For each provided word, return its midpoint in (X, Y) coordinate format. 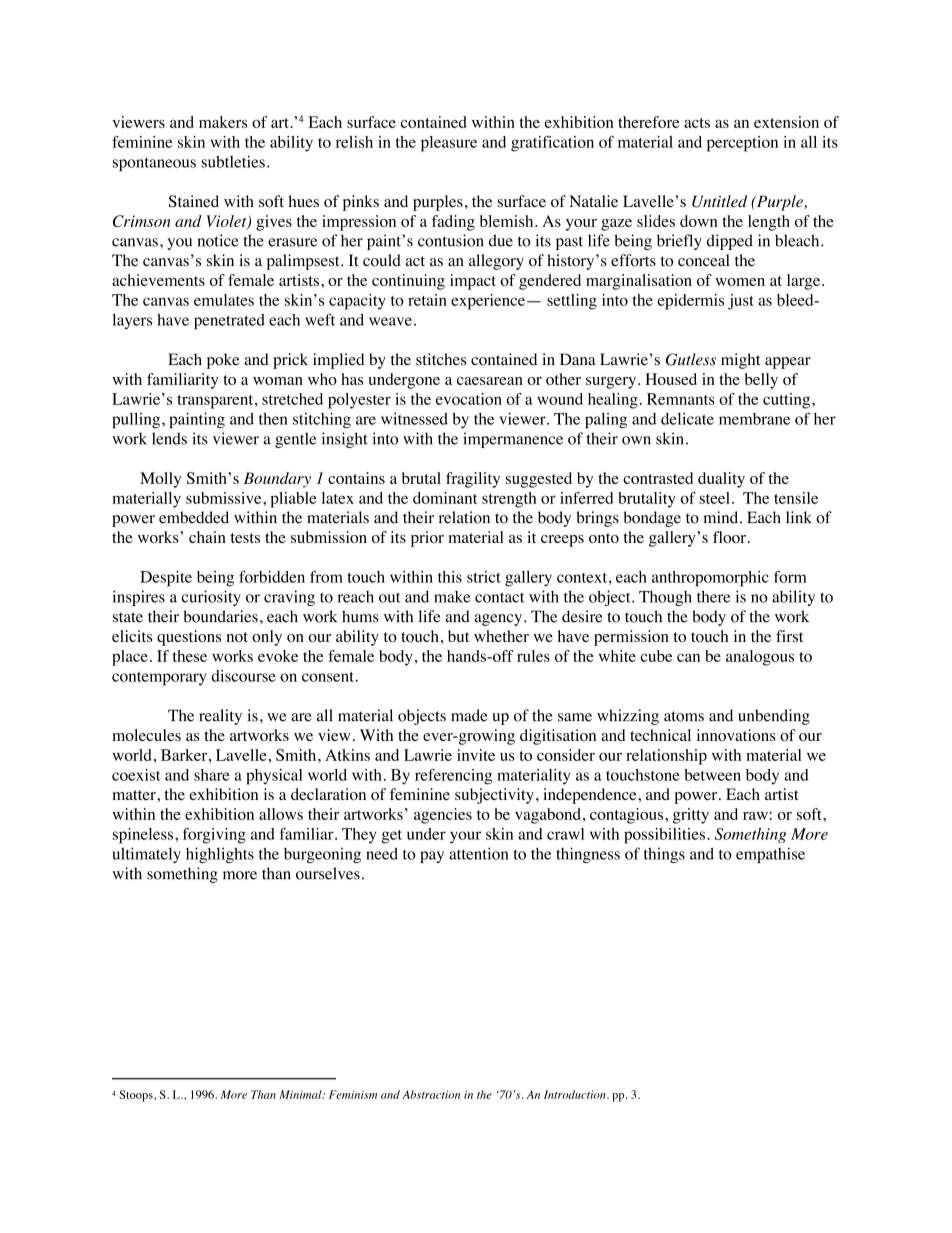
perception (742, 144)
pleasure (449, 144)
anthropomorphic (710, 579)
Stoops (137, 1096)
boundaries (220, 616)
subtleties (233, 161)
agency (499, 620)
